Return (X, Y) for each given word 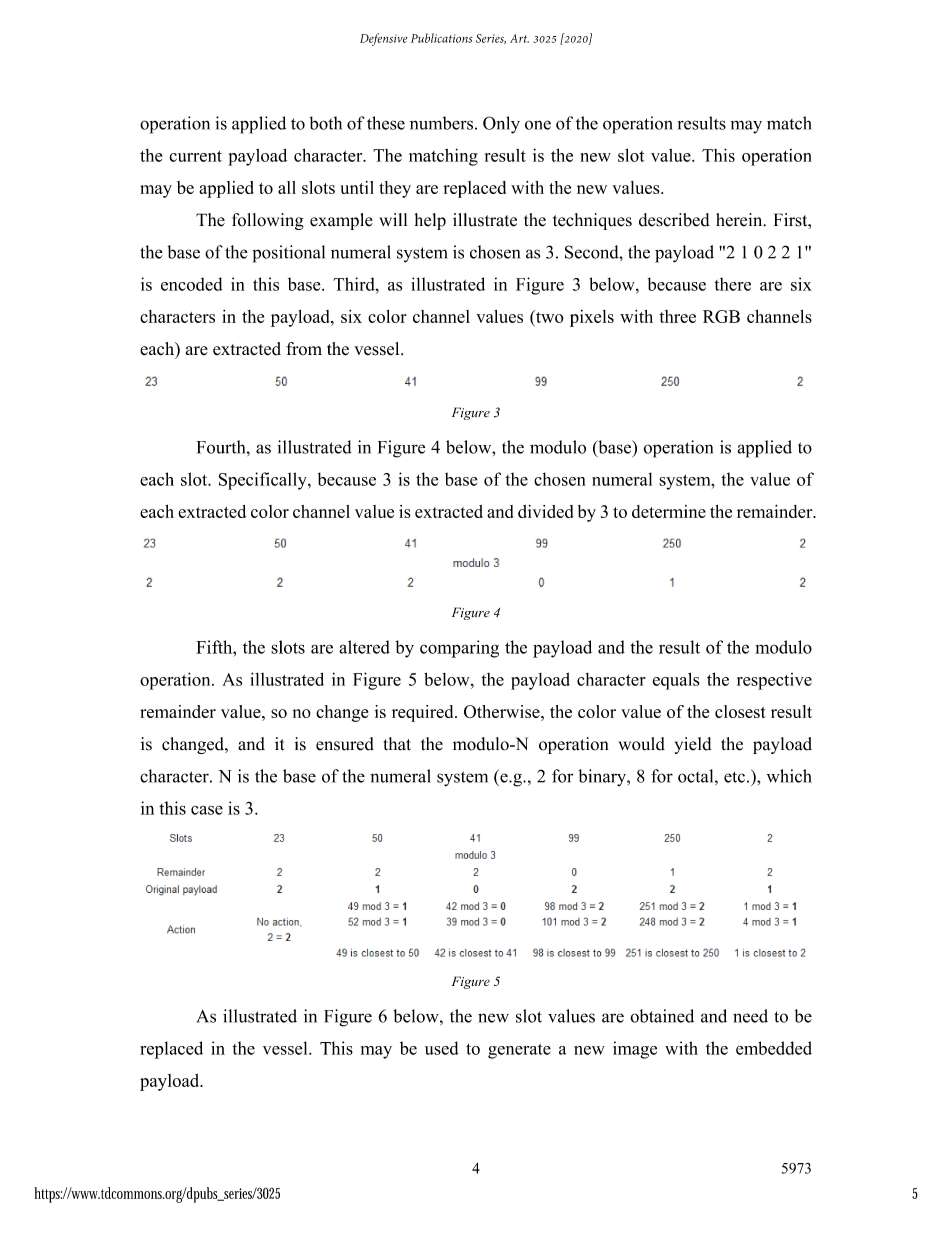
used (442, 1048)
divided (545, 511)
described (674, 220)
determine (669, 511)
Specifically (264, 481)
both (325, 123)
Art (519, 38)
